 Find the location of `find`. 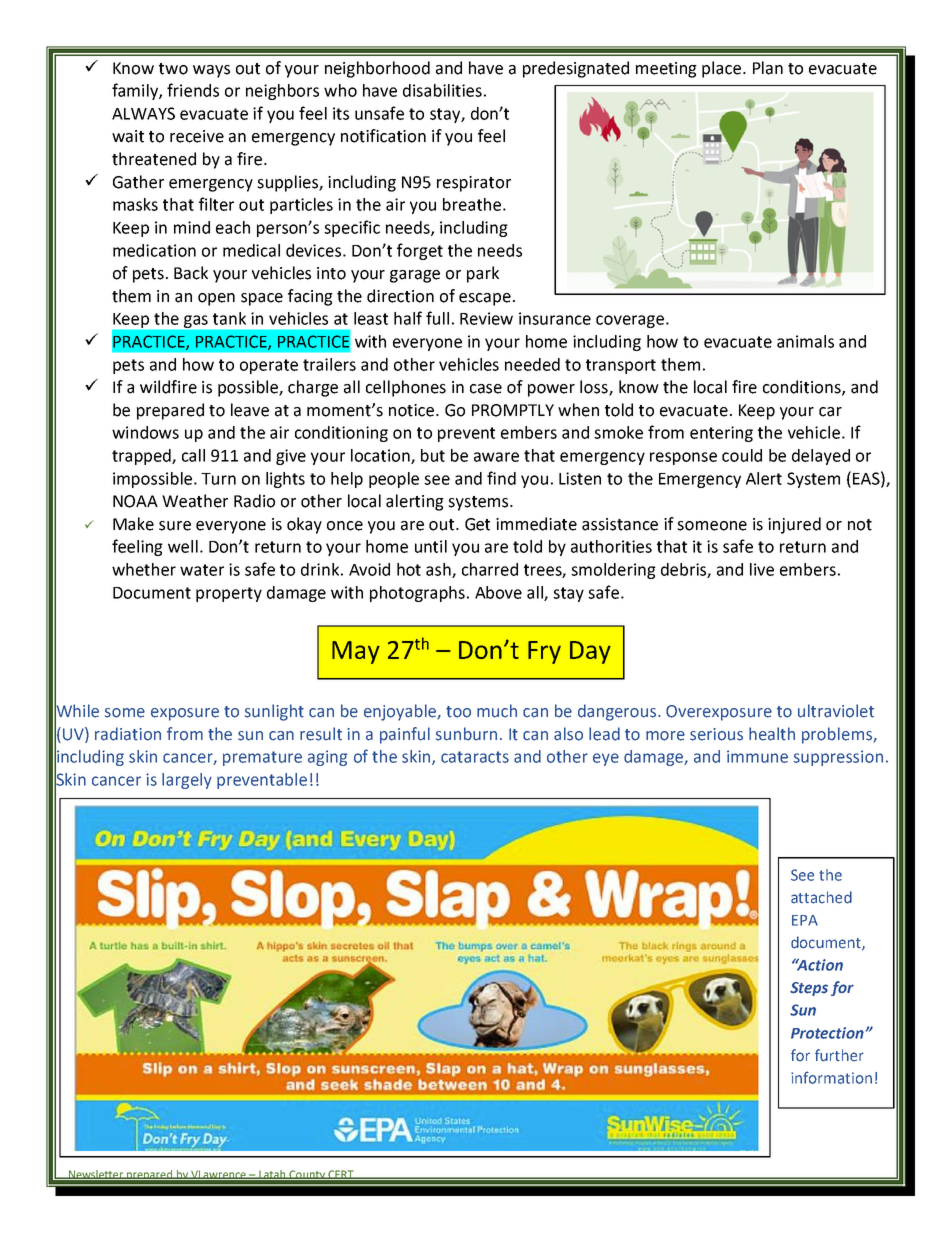

find is located at coordinates (501, 478).
